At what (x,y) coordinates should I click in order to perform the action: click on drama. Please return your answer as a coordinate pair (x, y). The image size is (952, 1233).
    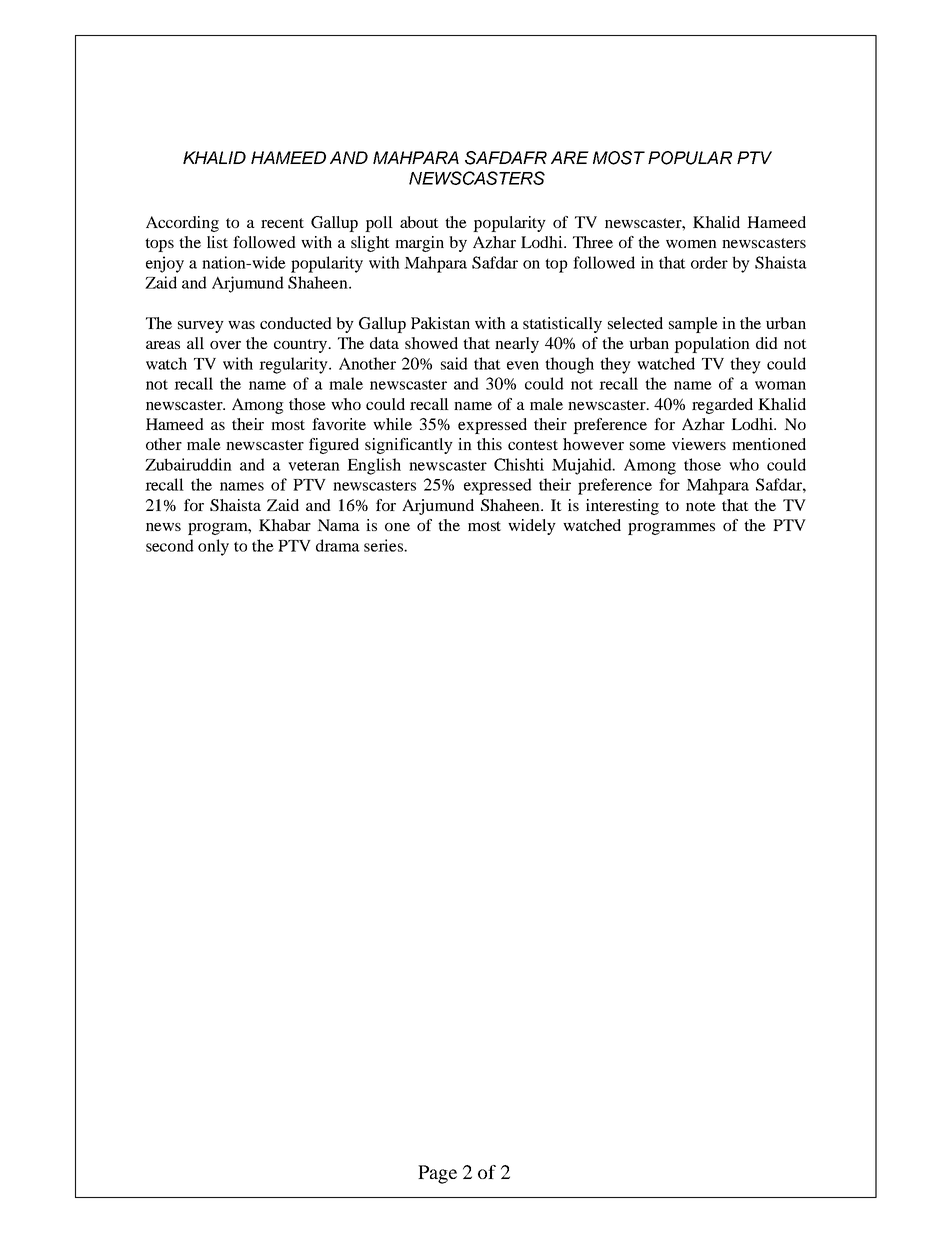
    Looking at the image, I should click on (338, 545).
